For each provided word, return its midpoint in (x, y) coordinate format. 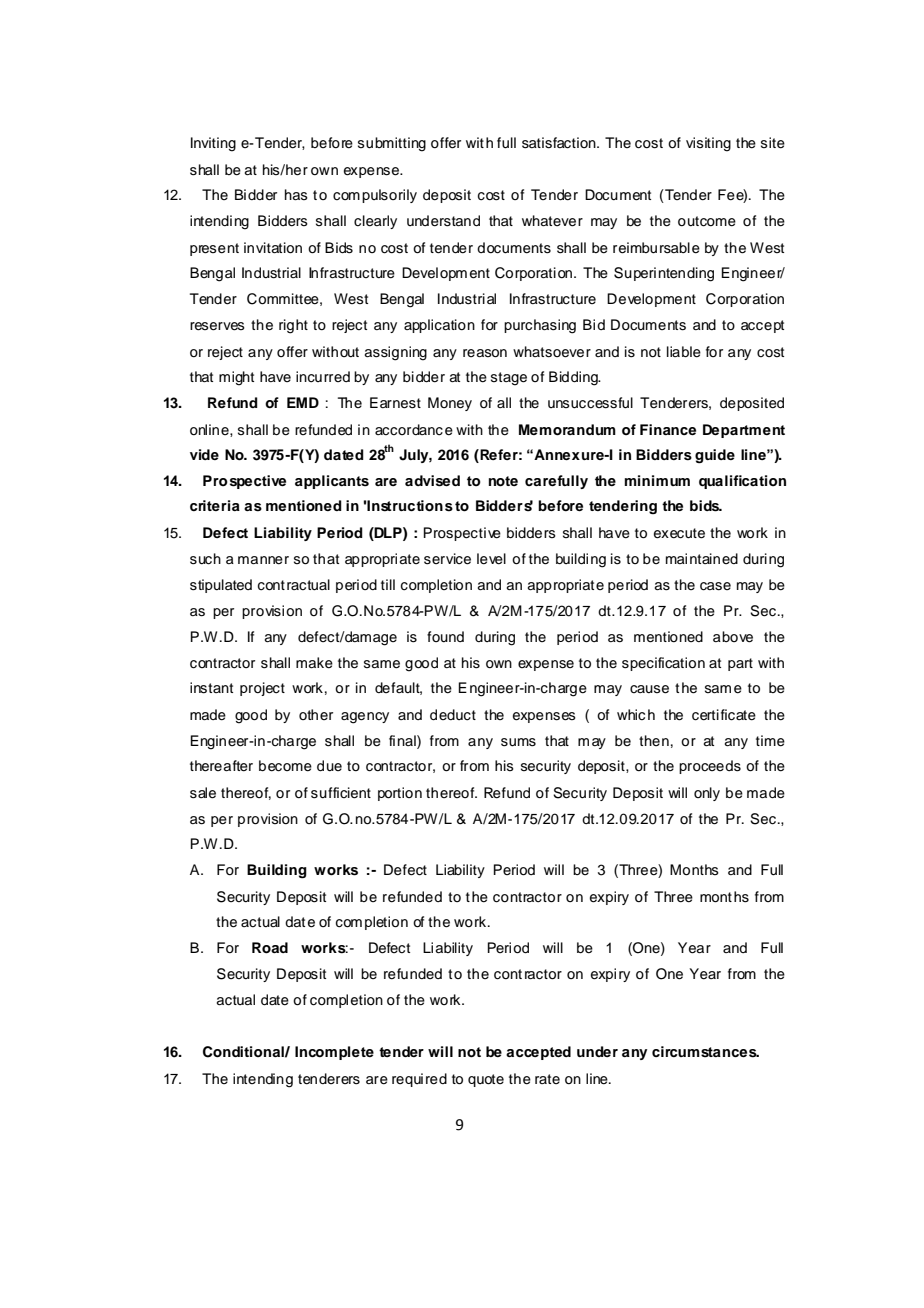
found (445, 636)
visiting (708, 144)
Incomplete (334, 1053)
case (715, 586)
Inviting (213, 144)
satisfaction (560, 143)
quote (486, 1080)
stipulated (221, 586)
